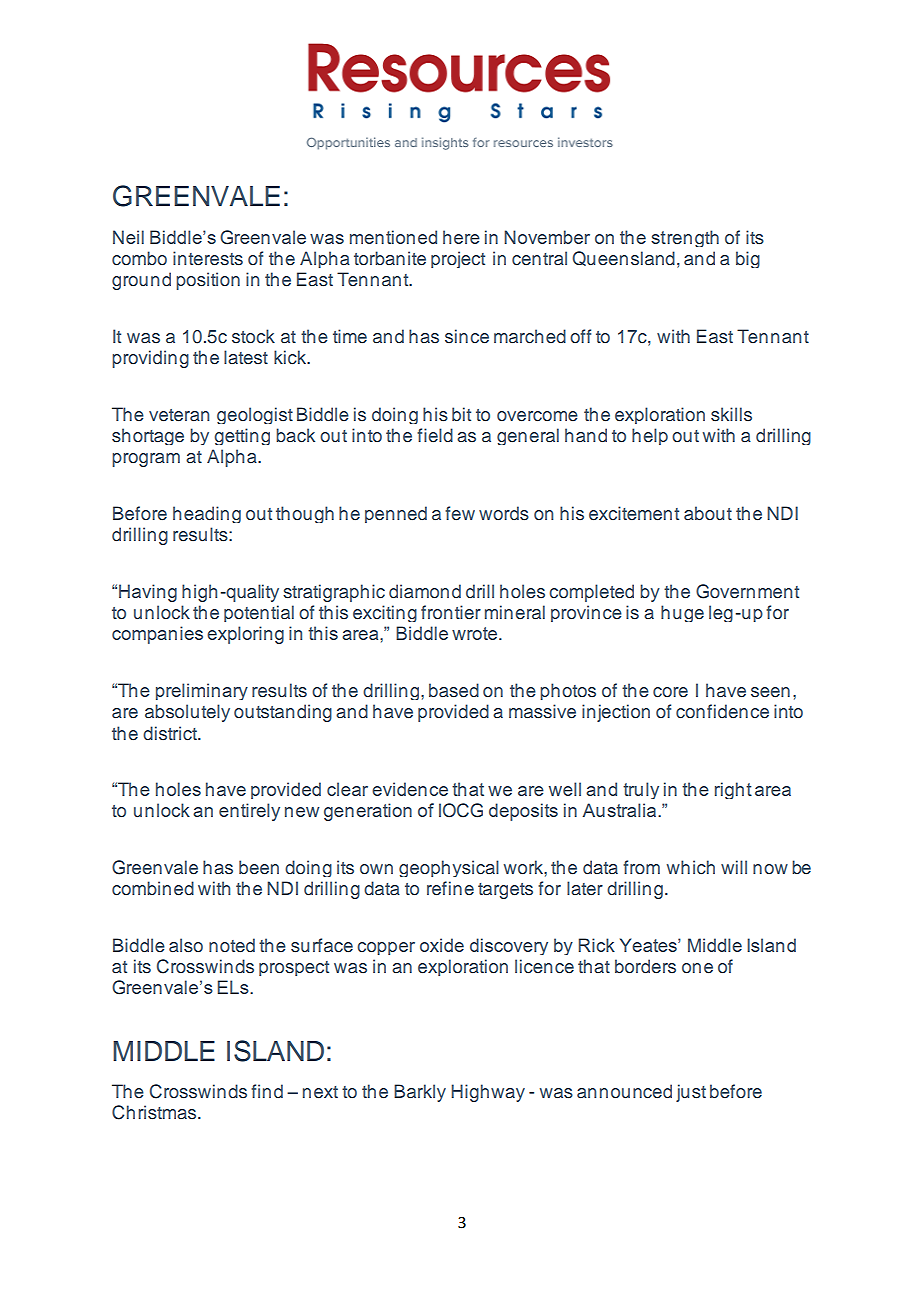 The height and width of the image is (1308, 924). I want to click on heading, so click(207, 514).
